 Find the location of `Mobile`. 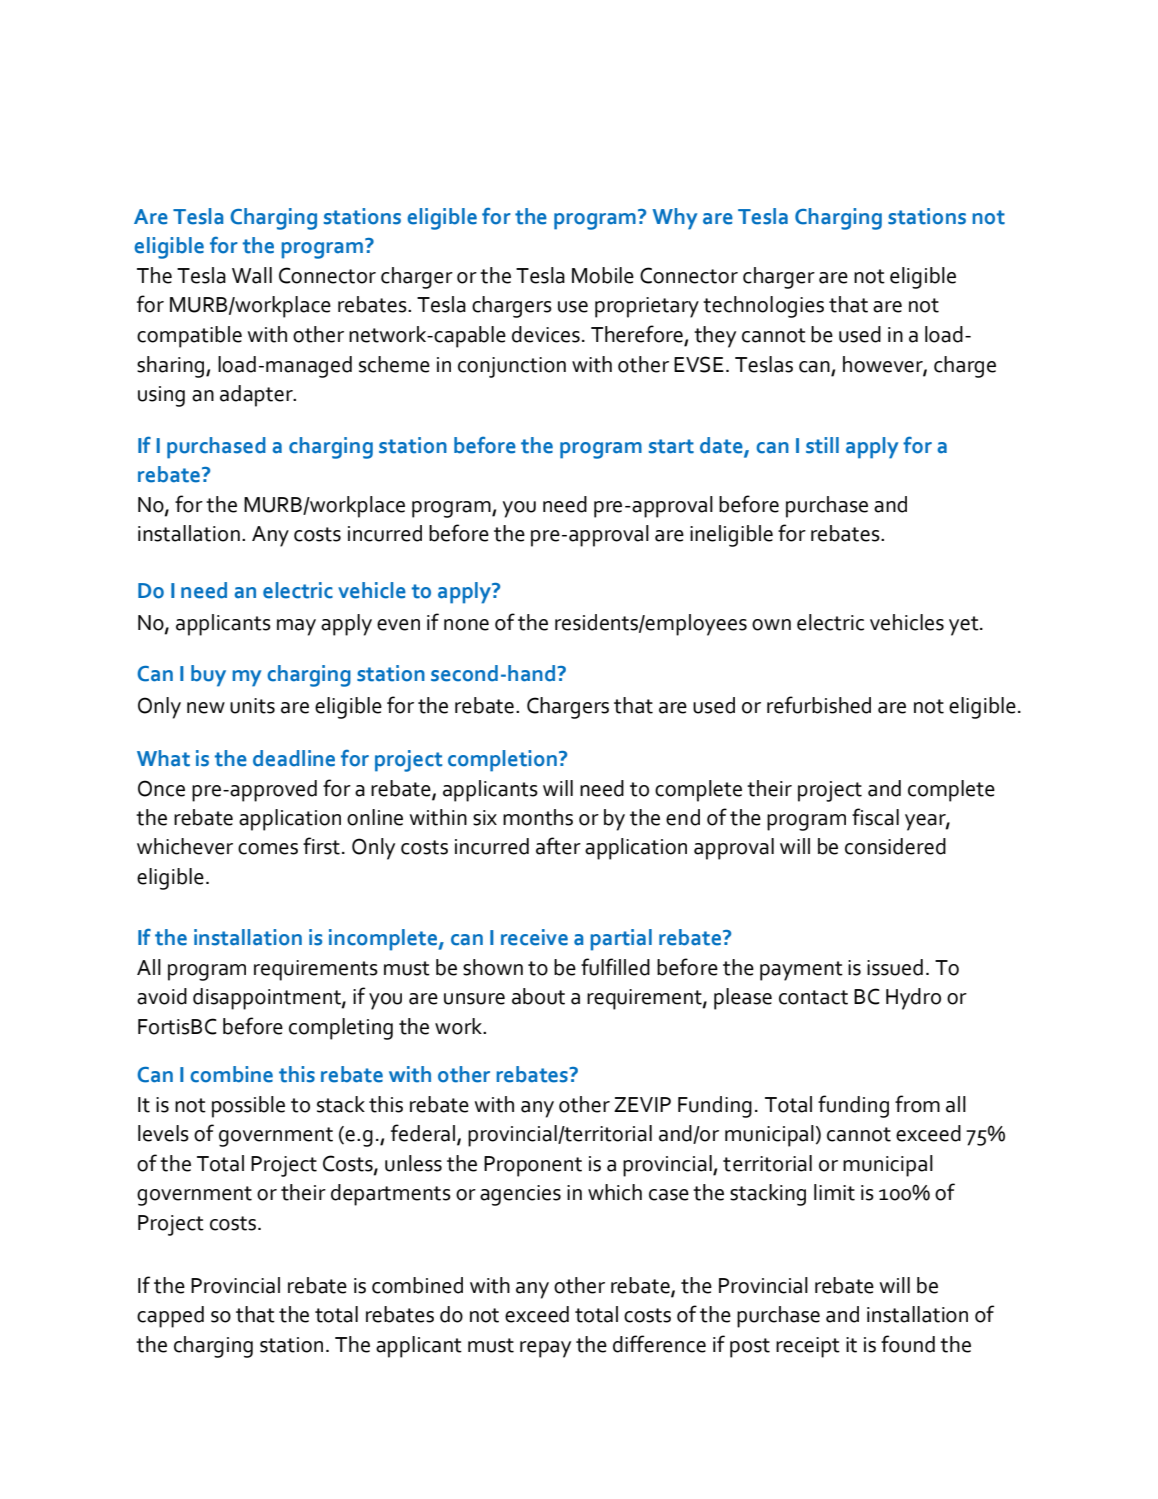

Mobile is located at coordinates (603, 275).
